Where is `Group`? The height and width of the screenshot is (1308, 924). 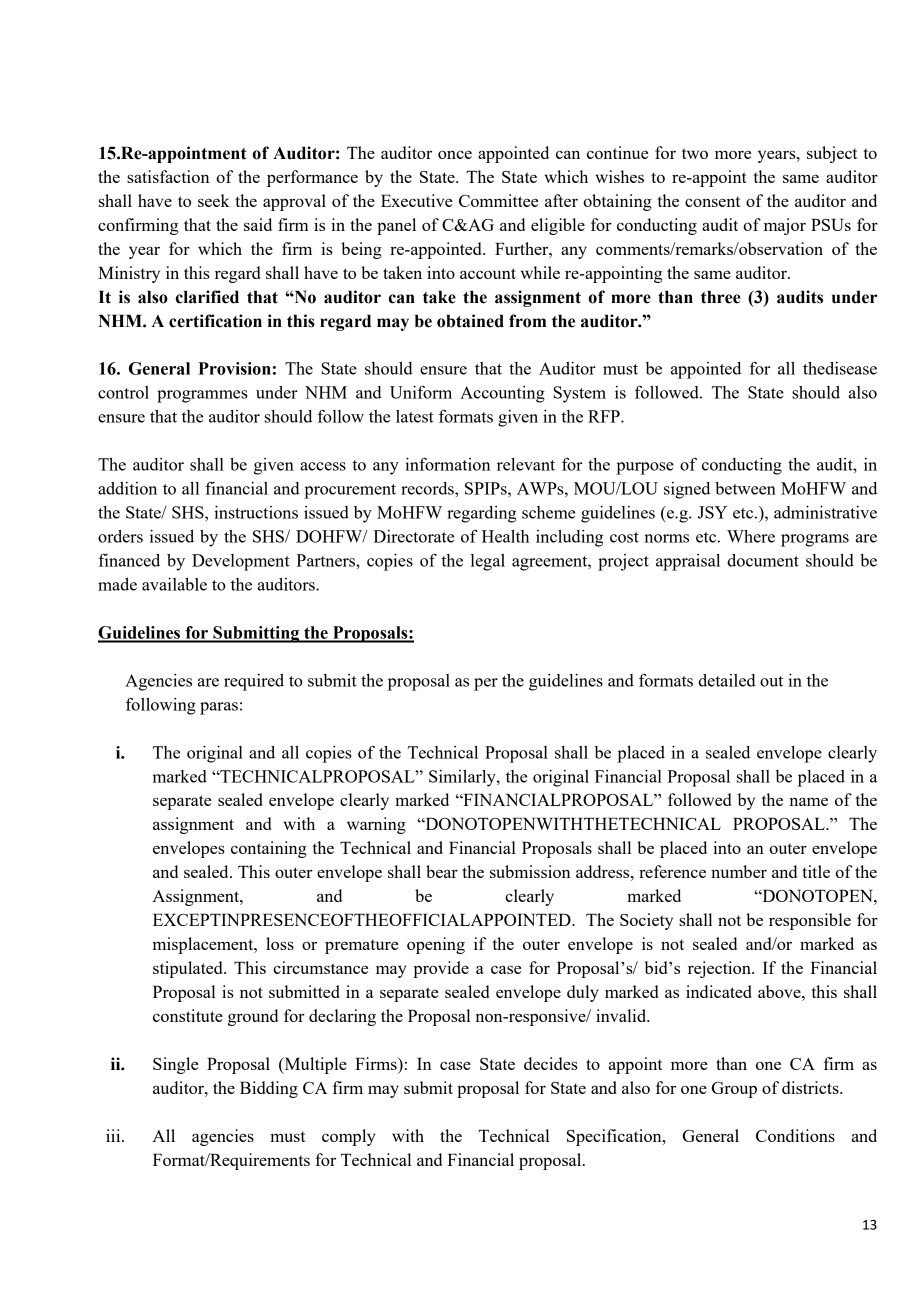
Group is located at coordinates (734, 1090).
